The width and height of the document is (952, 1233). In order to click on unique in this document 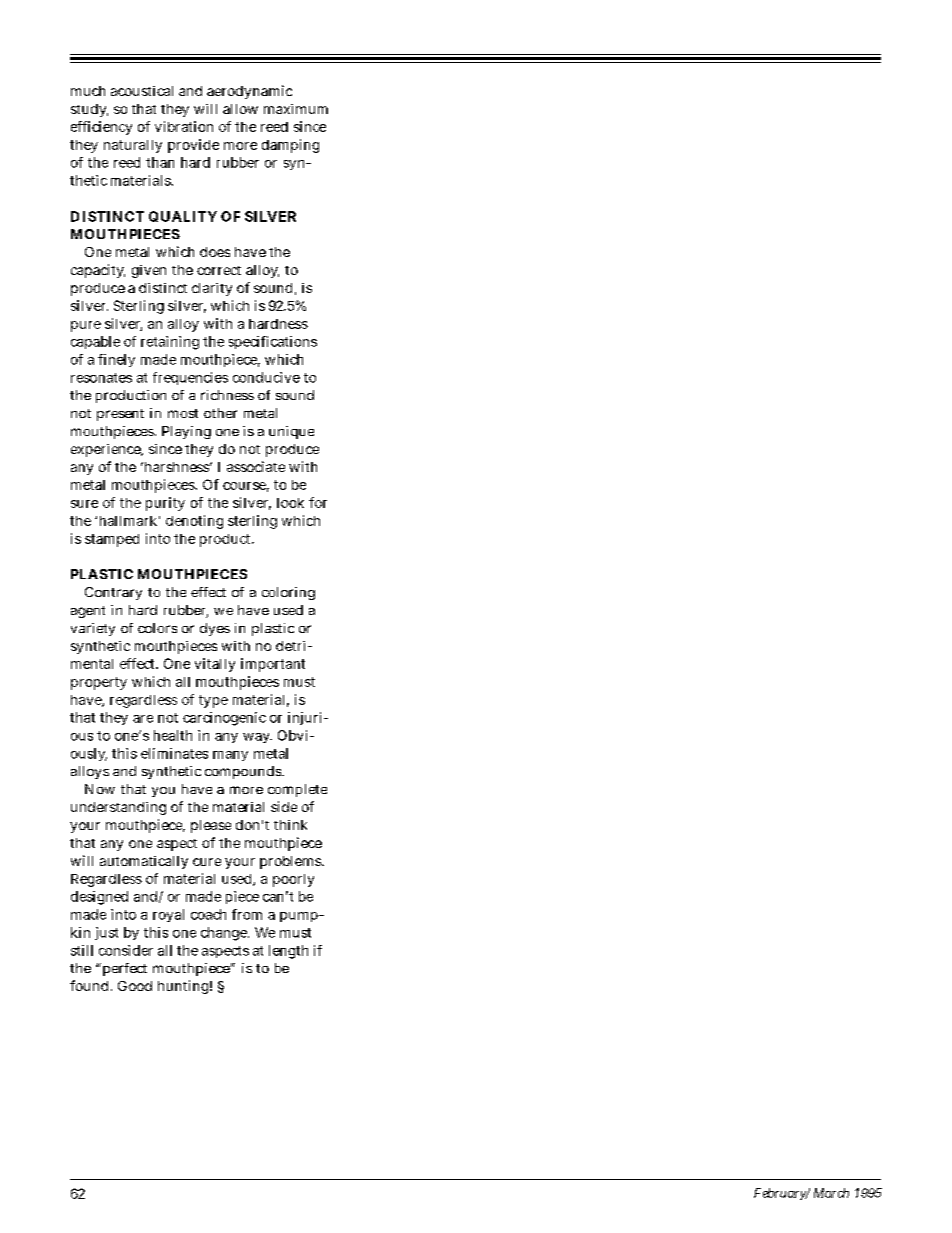, I will do `click(291, 432)`.
